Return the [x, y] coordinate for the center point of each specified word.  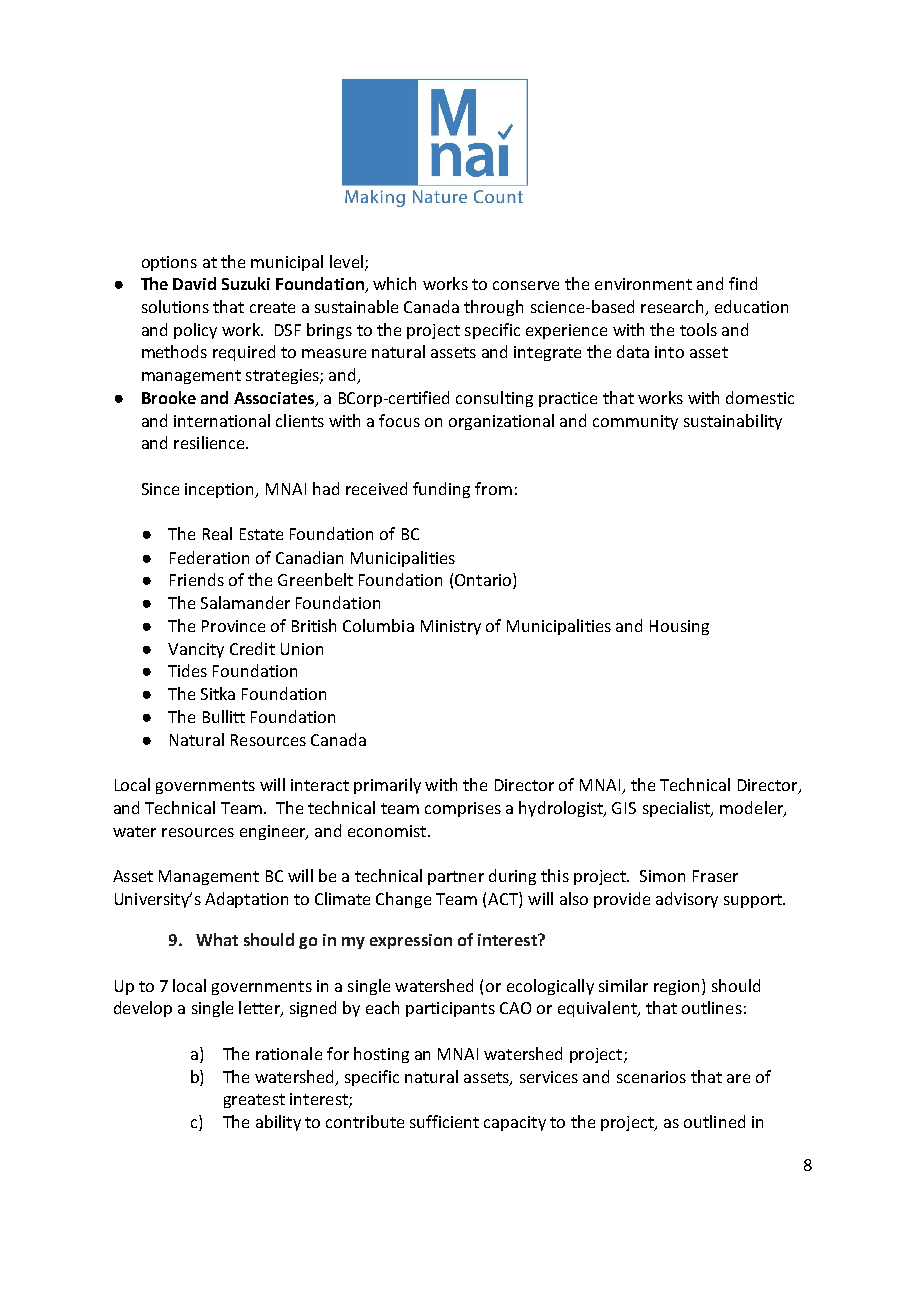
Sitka [218, 693]
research [674, 308]
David [194, 283]
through [493, 308]
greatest [254, 1101]
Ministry [451, 627]
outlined [714, 1121]
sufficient [444, 1121]
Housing [679, 627]
